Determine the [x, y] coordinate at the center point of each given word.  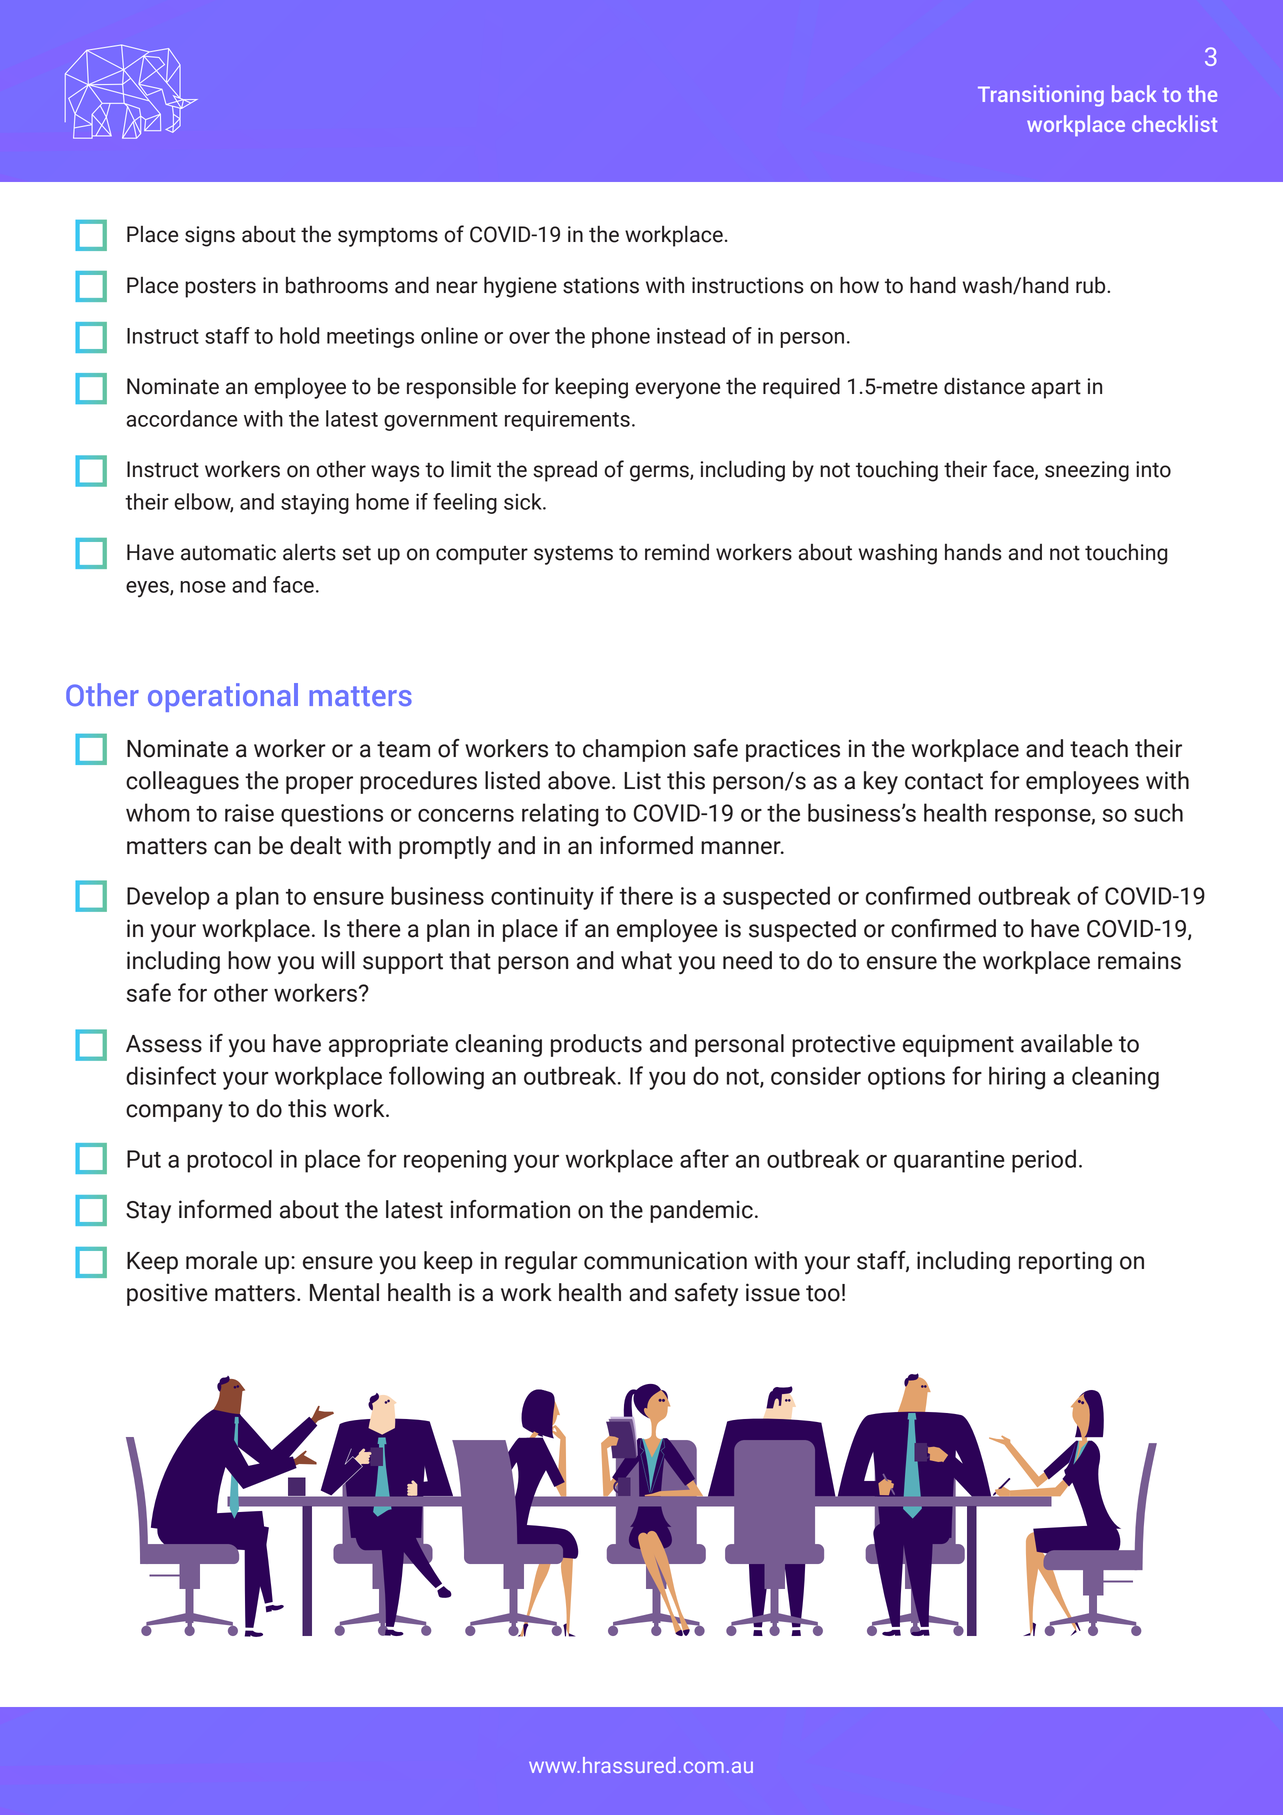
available [1067, 1043]
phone [621, 337]
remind [677, 552]
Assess [164, 1044]
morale [221, 1260]
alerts [309, 552]
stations [601, 285]
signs [210, 236]
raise [249, 813]
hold [299, 335]
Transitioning [1041, 95]
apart [1056, 389]
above [579, 780]
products [596, 1045]
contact [944, 781]
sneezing [1087, 471]
